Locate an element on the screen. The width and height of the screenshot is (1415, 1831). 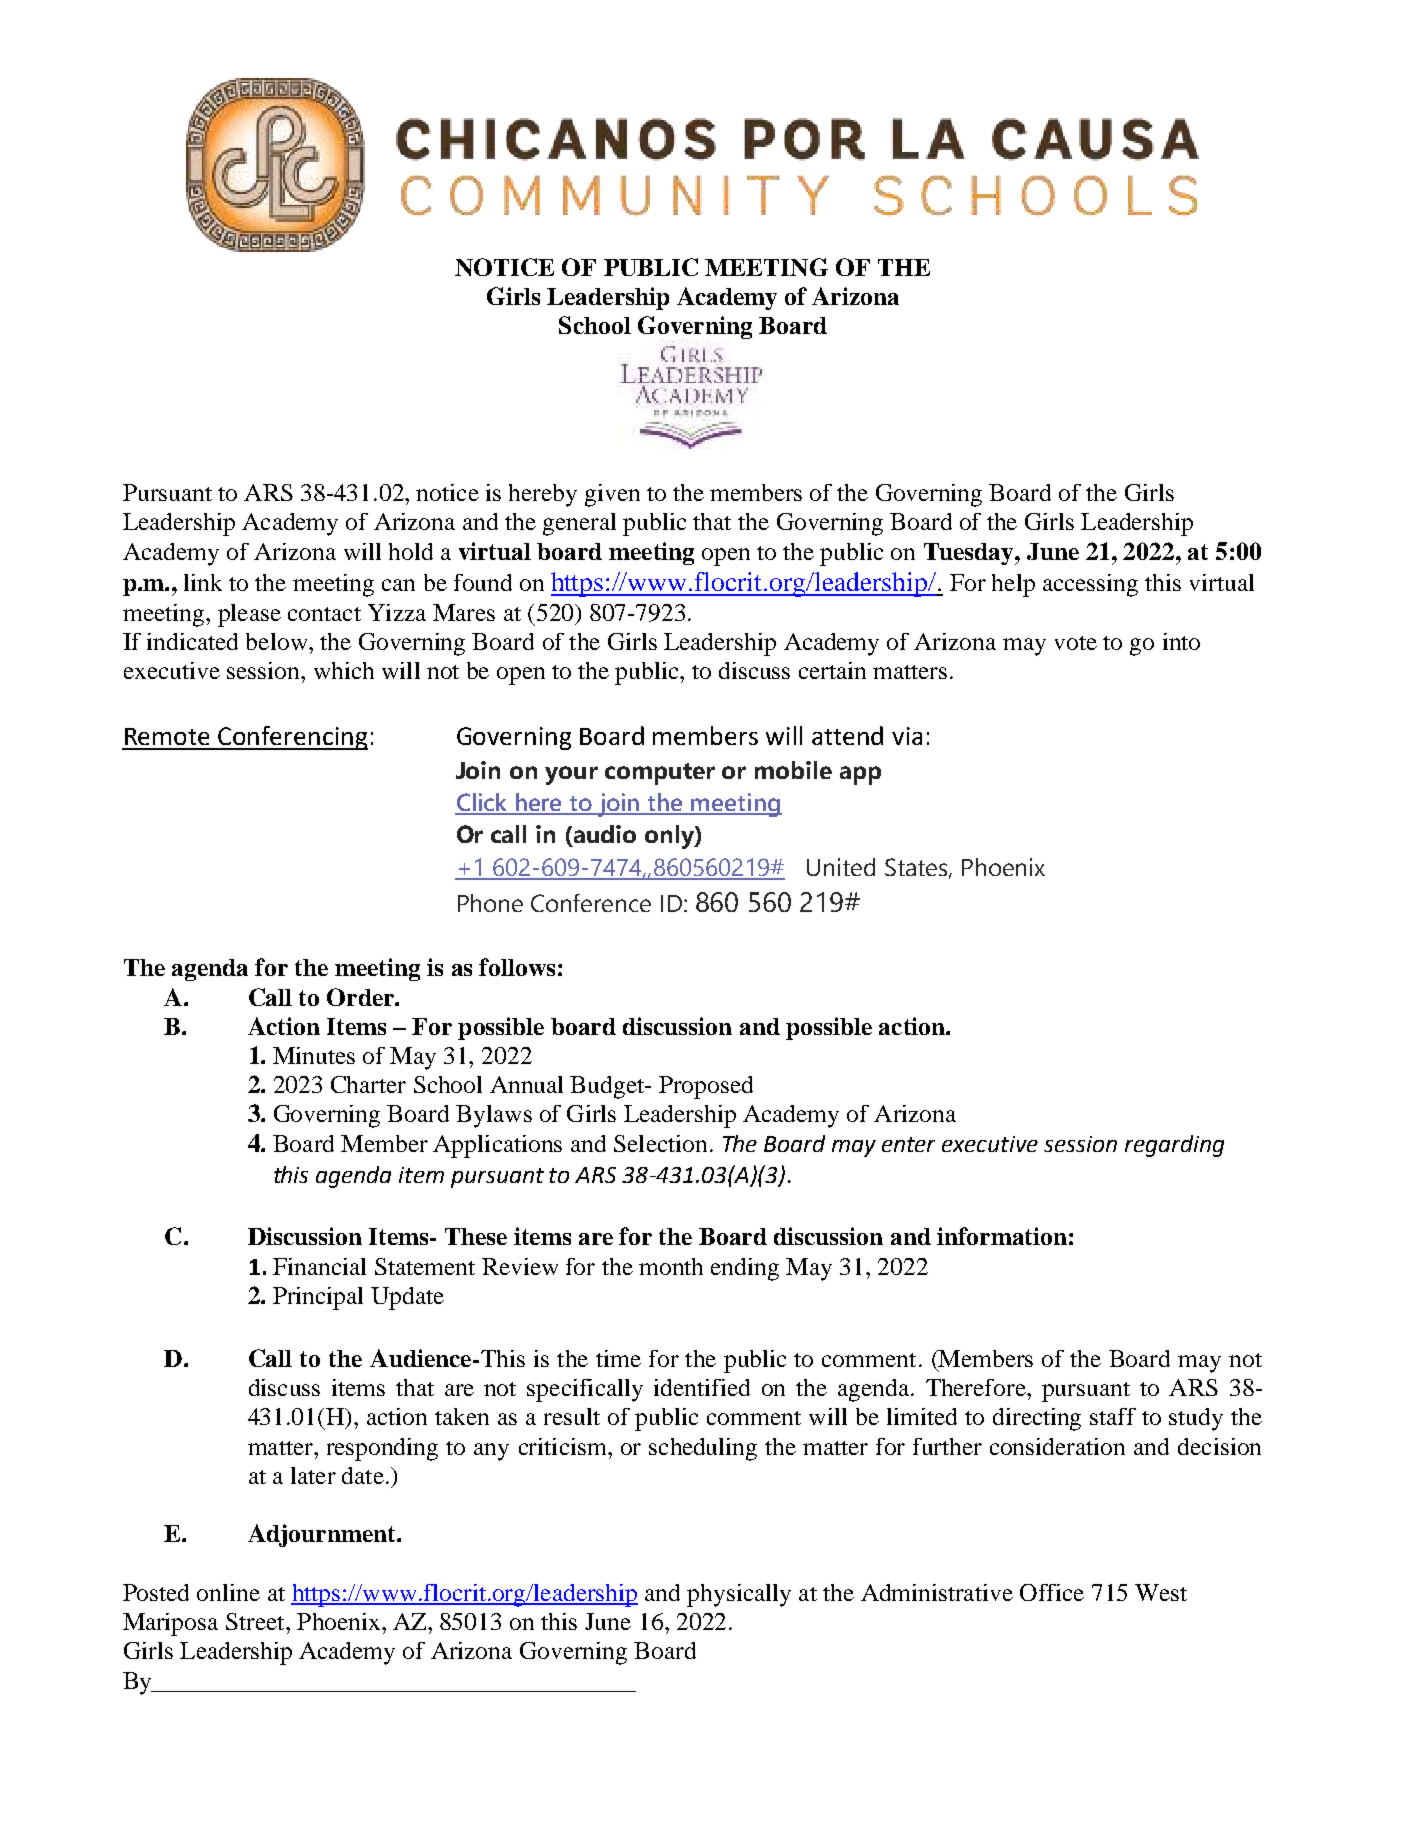
month is located at coordinates (671, 1266).
